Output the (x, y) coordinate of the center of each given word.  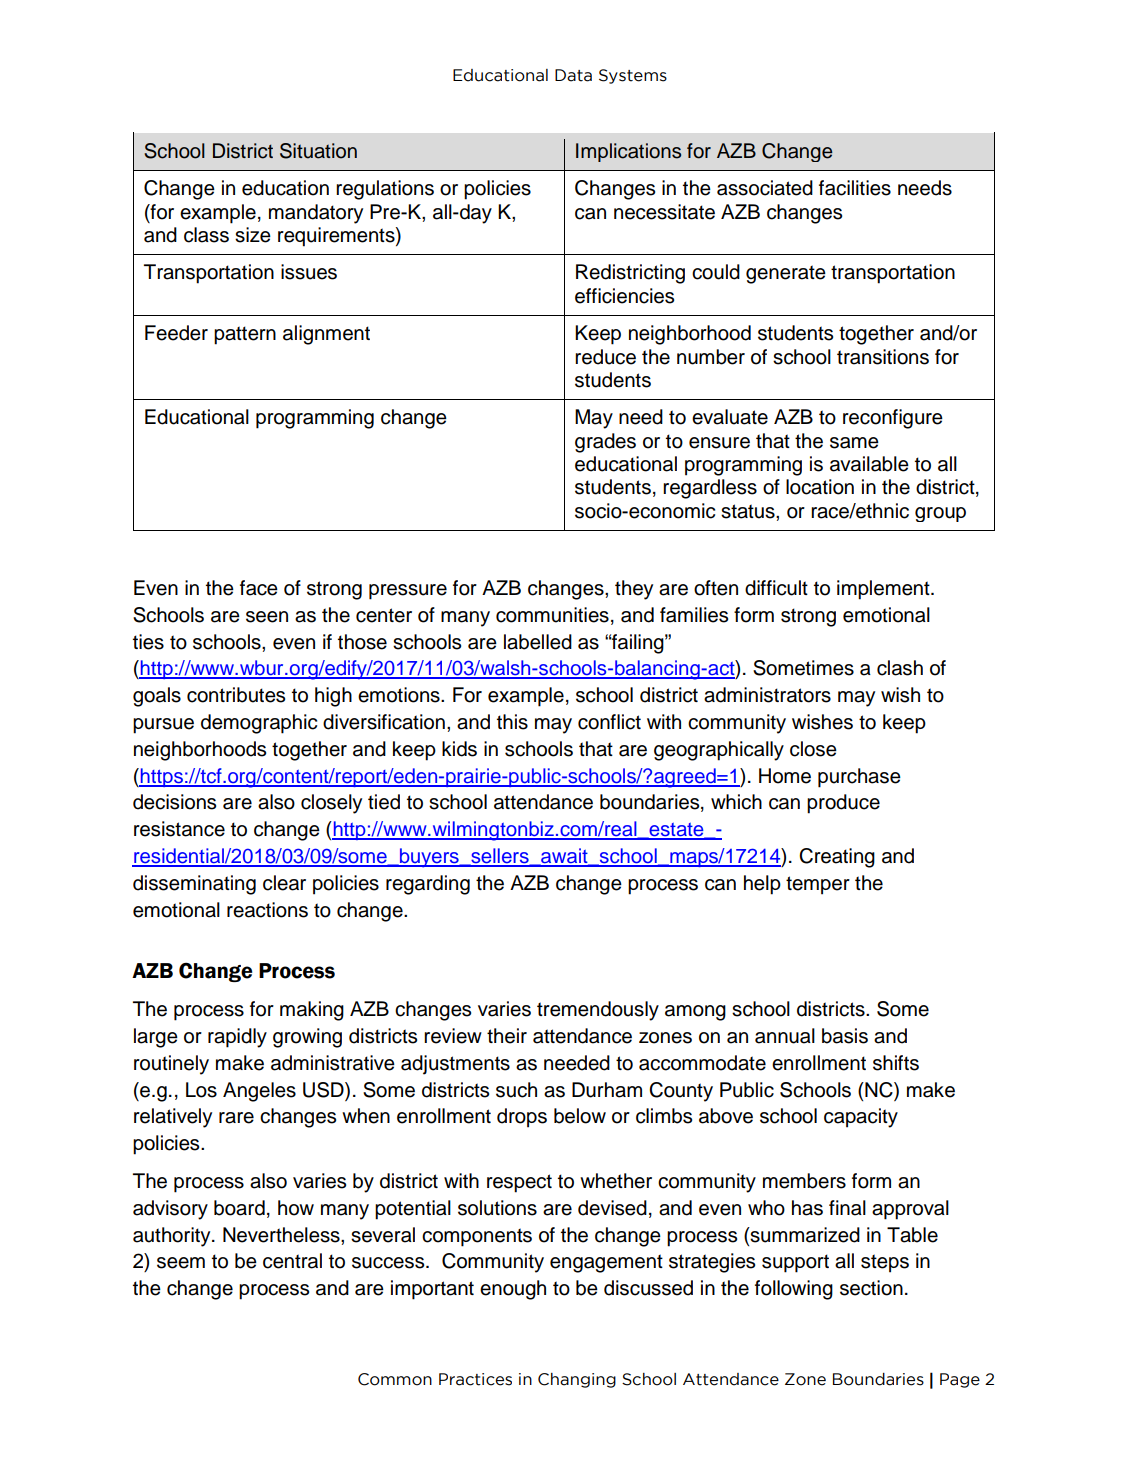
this (512, 722)
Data (573, 75)
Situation (318, 151)
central (292, 1261)
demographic (259, 724)
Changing (577, 1380)
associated (765, 188)
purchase (859, 778)
